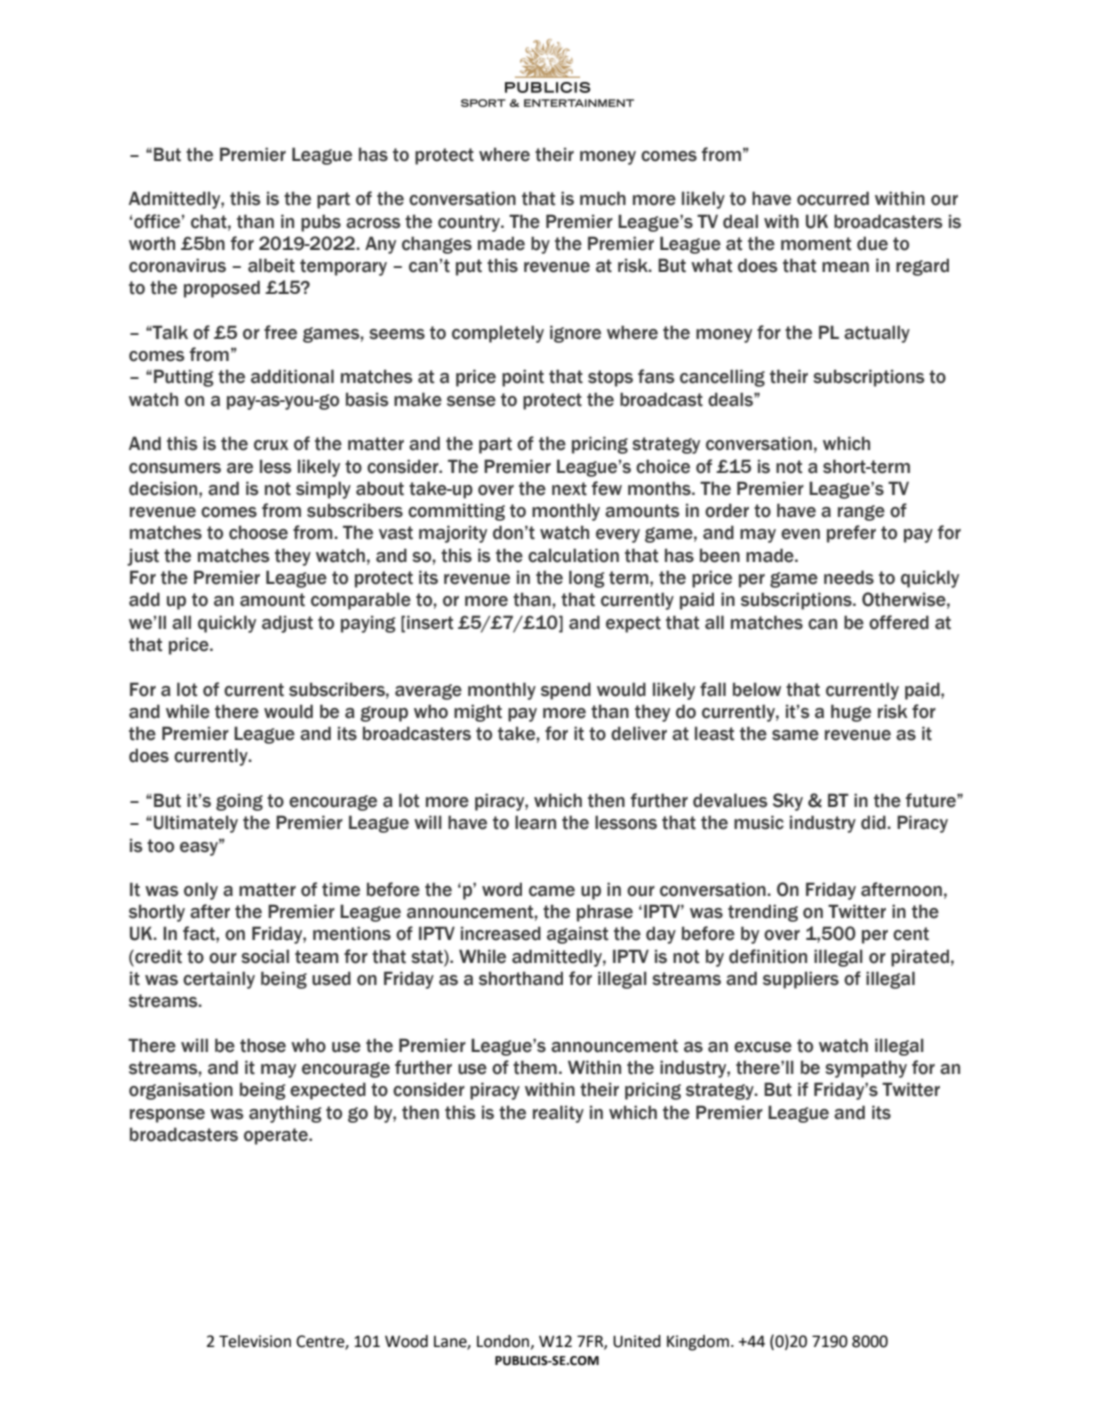 This page has height=1415, width=1094. What do you see at coordinates (239, 802) in the page?
I see `going` at bounding box center [239, 802].
